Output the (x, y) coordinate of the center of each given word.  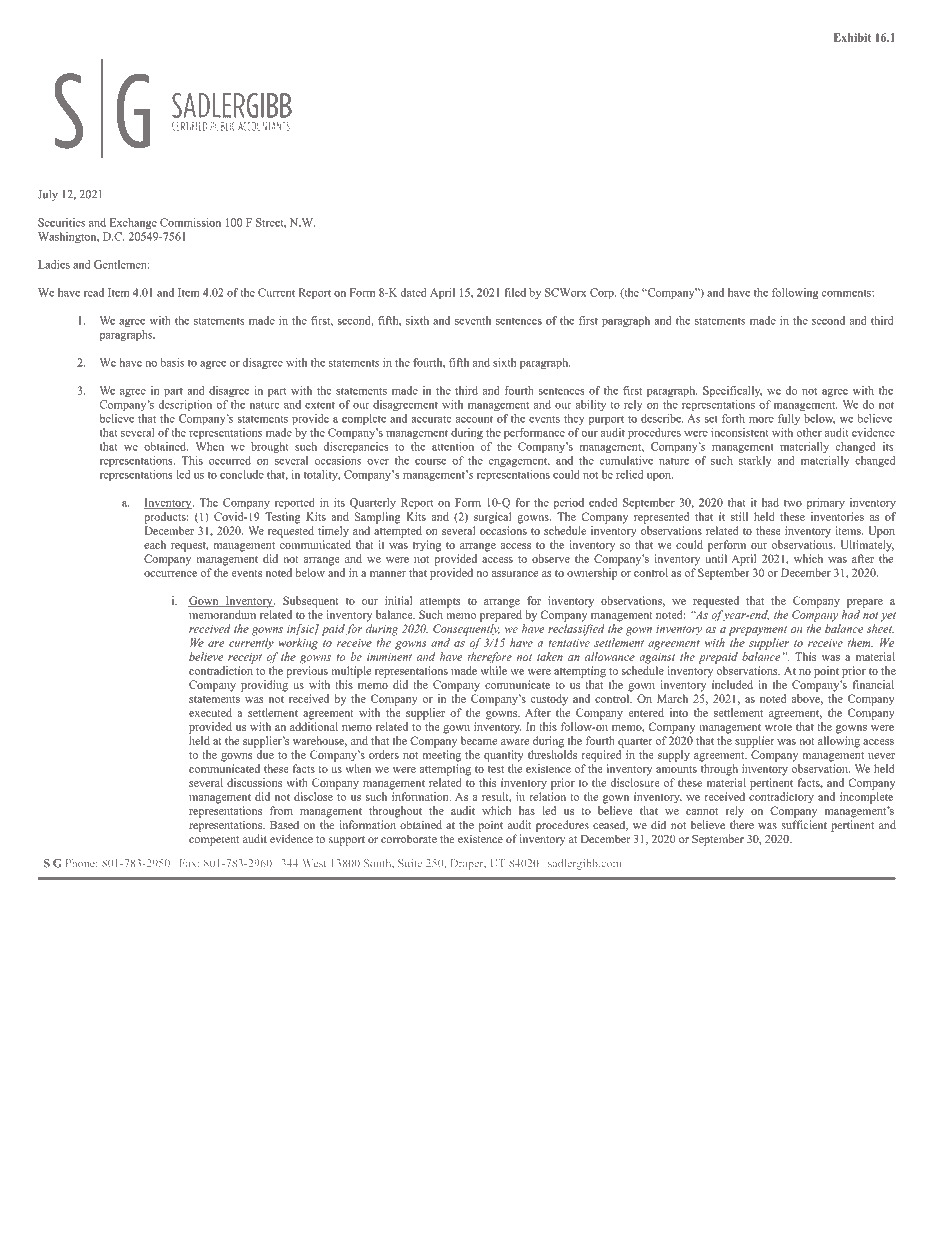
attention (453, 446)
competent (214, 841)
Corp (603, 293)
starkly (755, 461)
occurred (230, 460)
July (48, 195)
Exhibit (852, 37)
